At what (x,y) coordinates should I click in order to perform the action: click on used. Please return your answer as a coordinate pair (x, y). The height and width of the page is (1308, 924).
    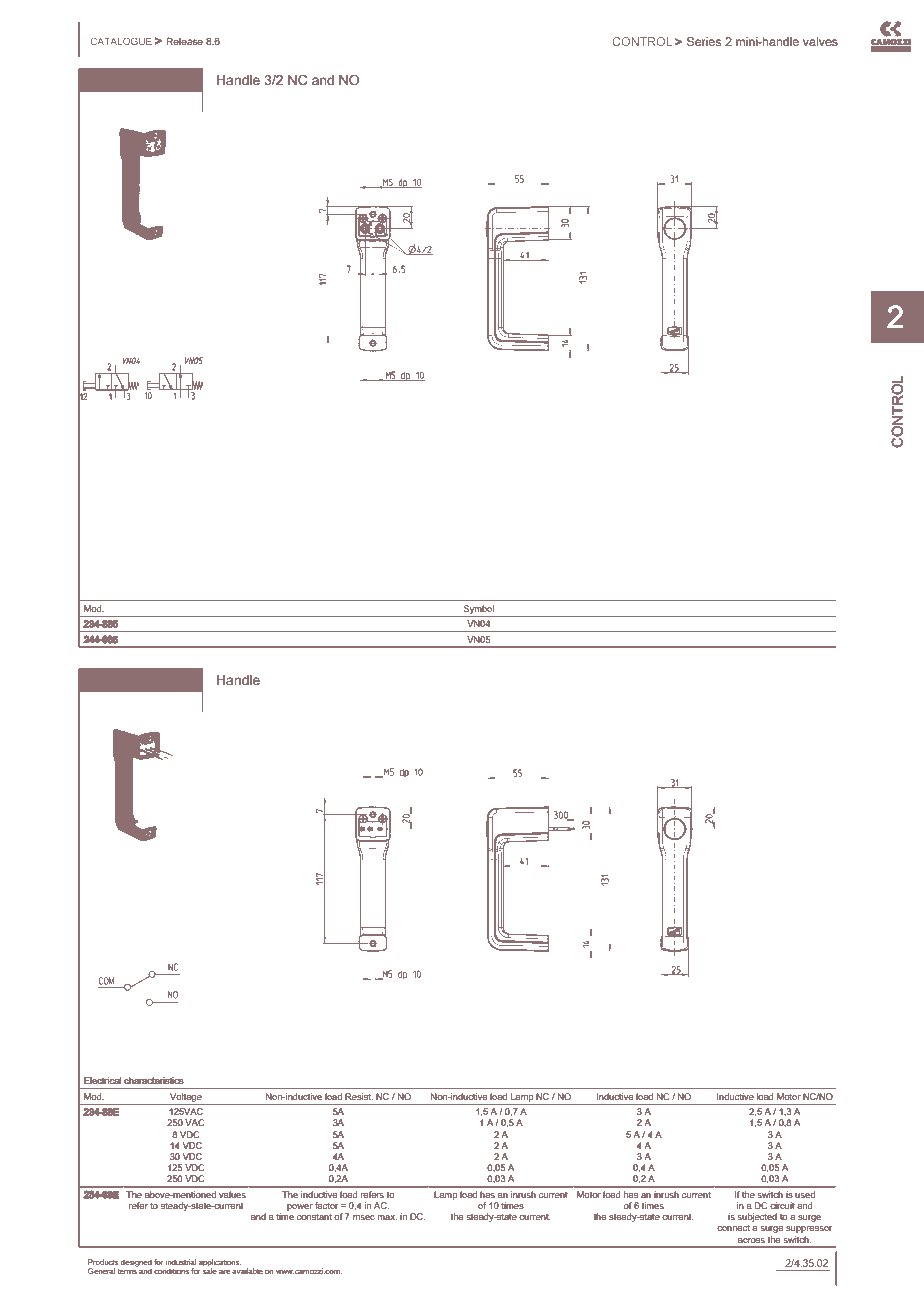
    Looking at the image, I should click on (805, 1194).
